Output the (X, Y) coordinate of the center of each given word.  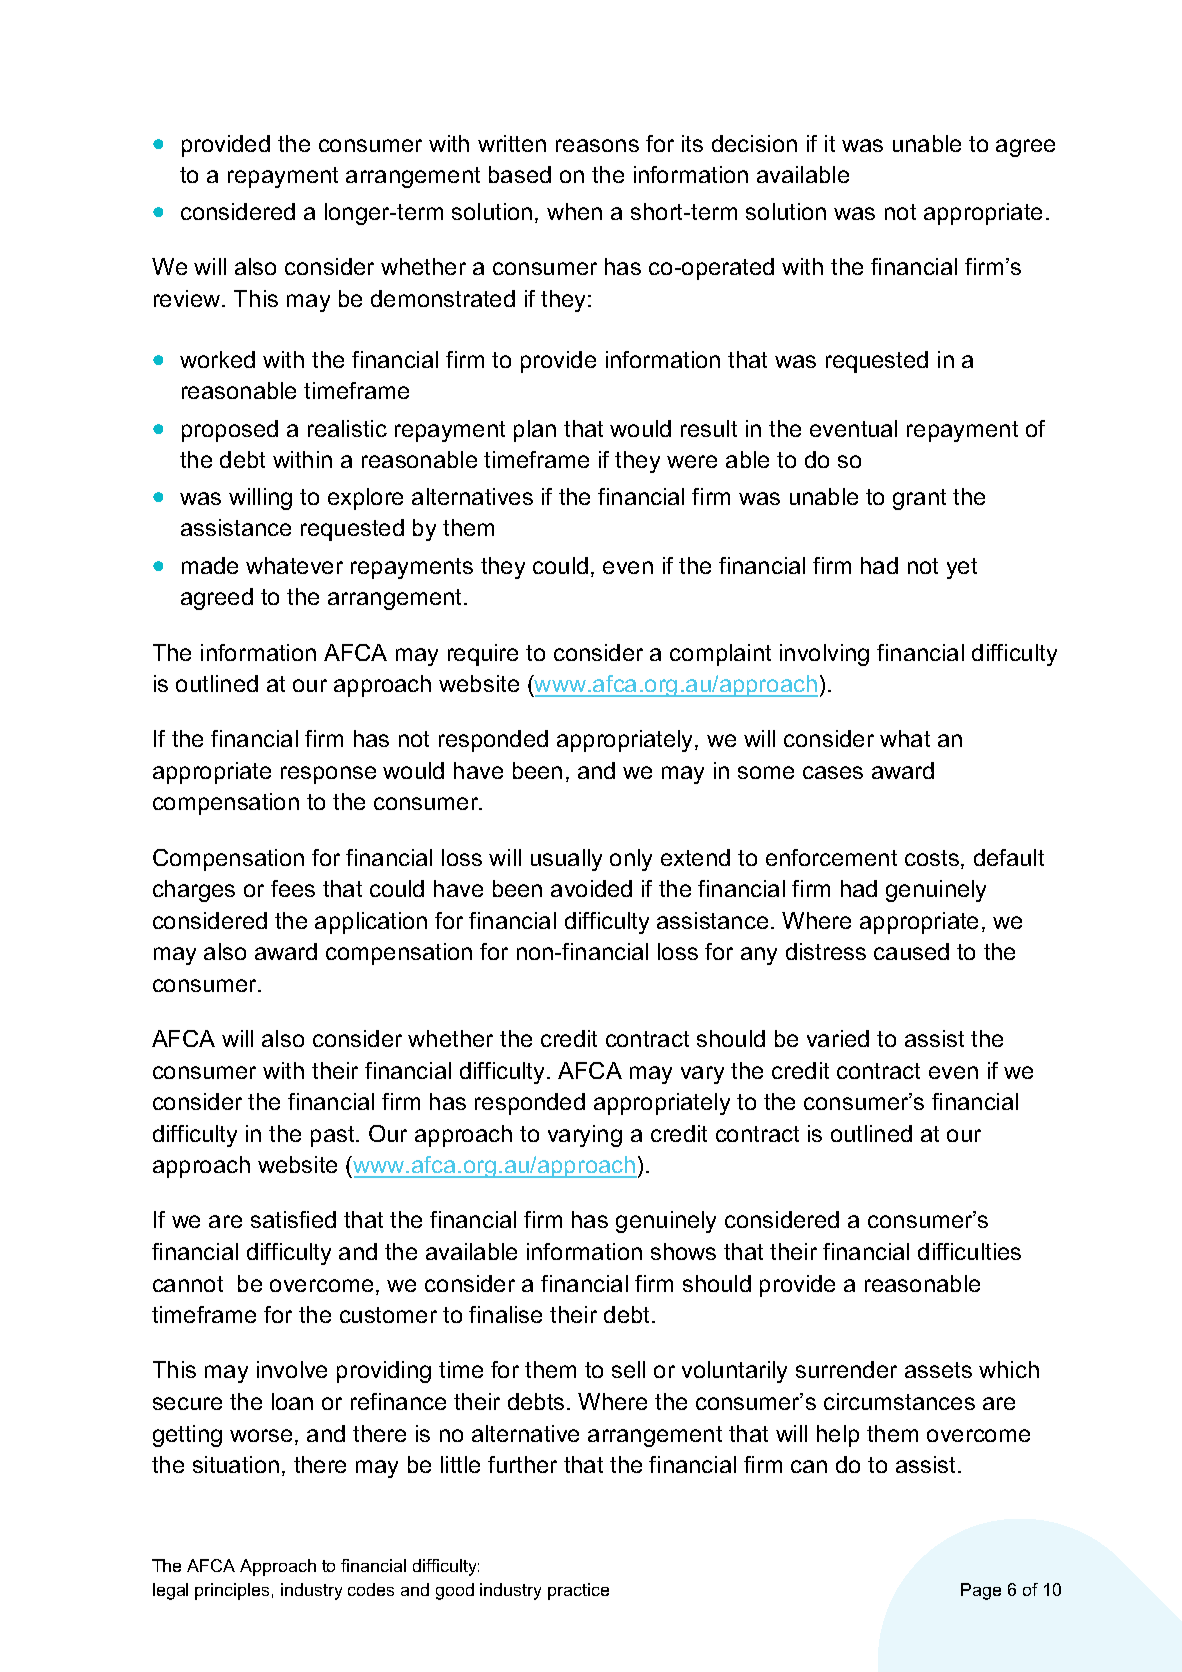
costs (932, 858)
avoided (591, 888)
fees (293, 888)
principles (232, 1591)
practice (578, 1591)
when (574, 211)
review (188, 298)
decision (754, 143)
